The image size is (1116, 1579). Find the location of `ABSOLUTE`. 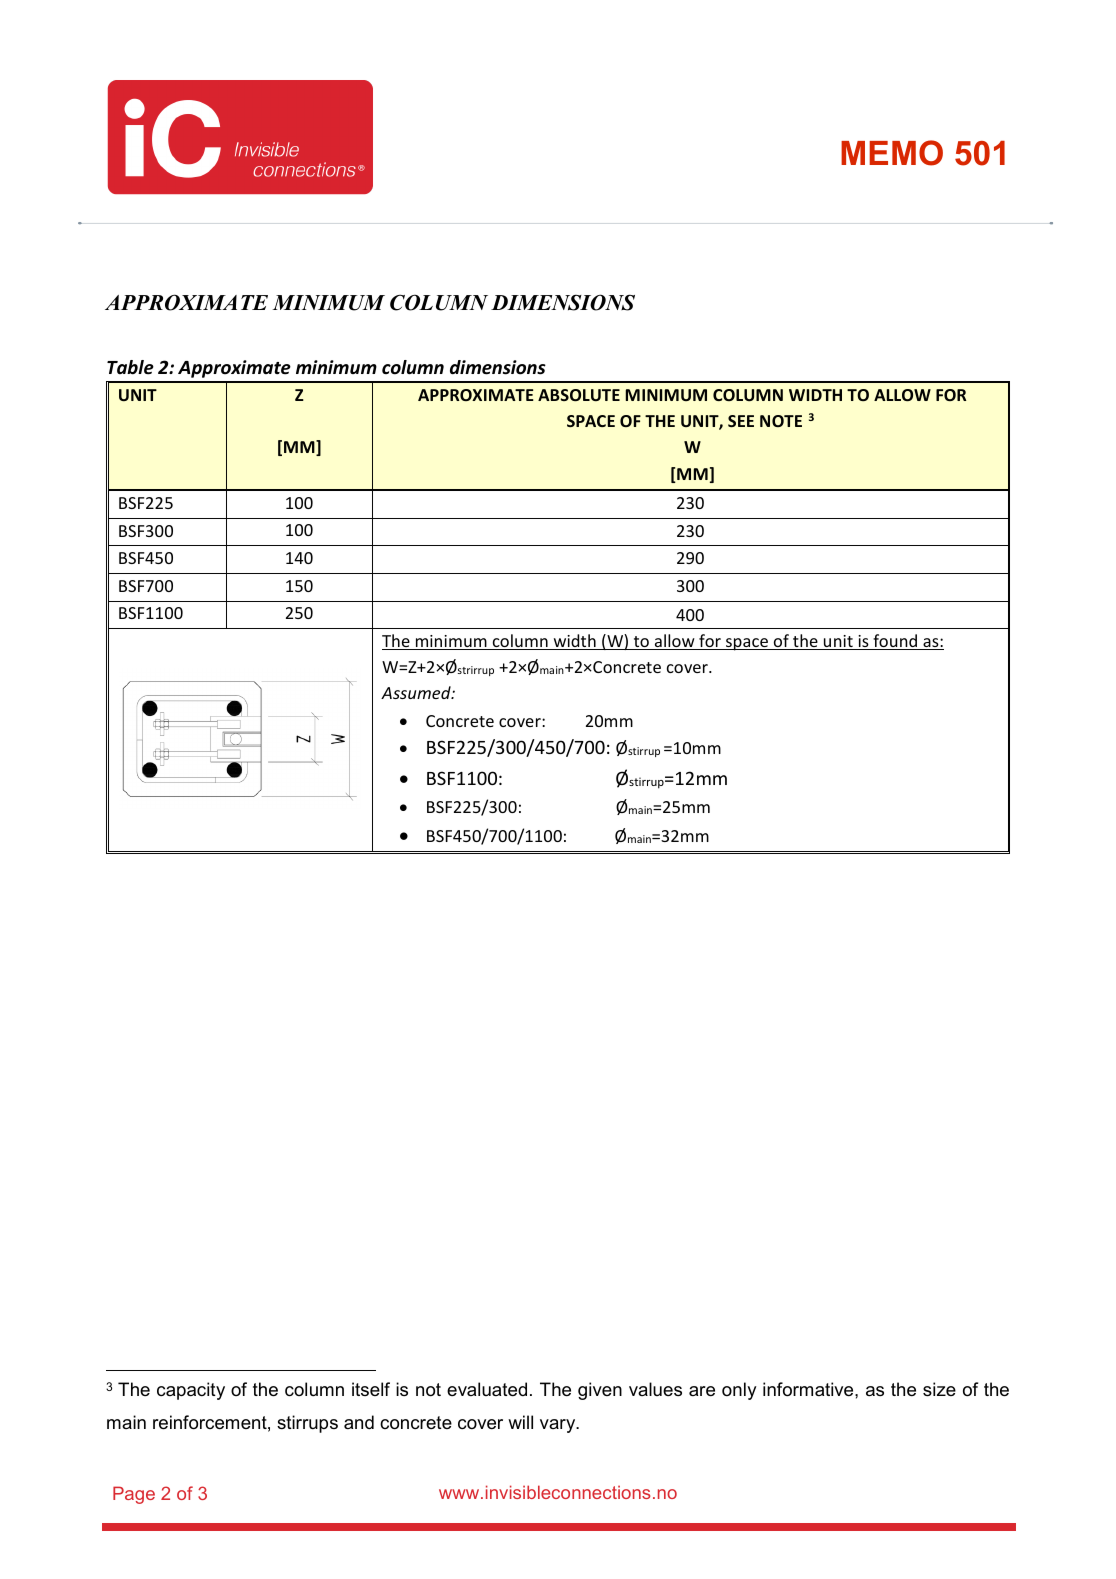

ABSOLUTE is located at coordinates (579, 395).
